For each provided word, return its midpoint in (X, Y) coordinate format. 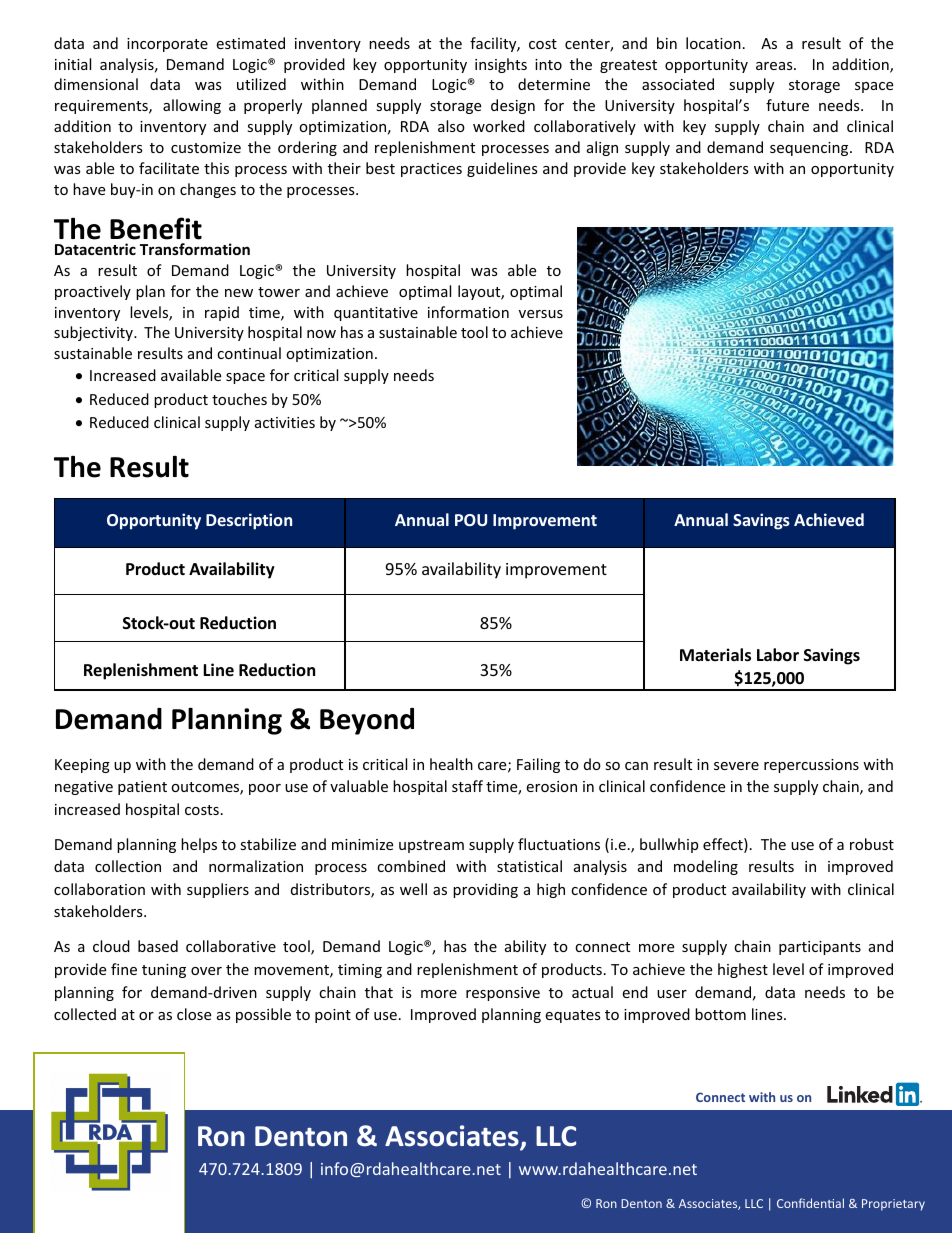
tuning (164, 971)
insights (501, 65)
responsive (503, 994)
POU (471, 520)
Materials (715, 655)
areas (775, 66)
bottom (720, 1014)
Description (249, 521)
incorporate (167, 45)
